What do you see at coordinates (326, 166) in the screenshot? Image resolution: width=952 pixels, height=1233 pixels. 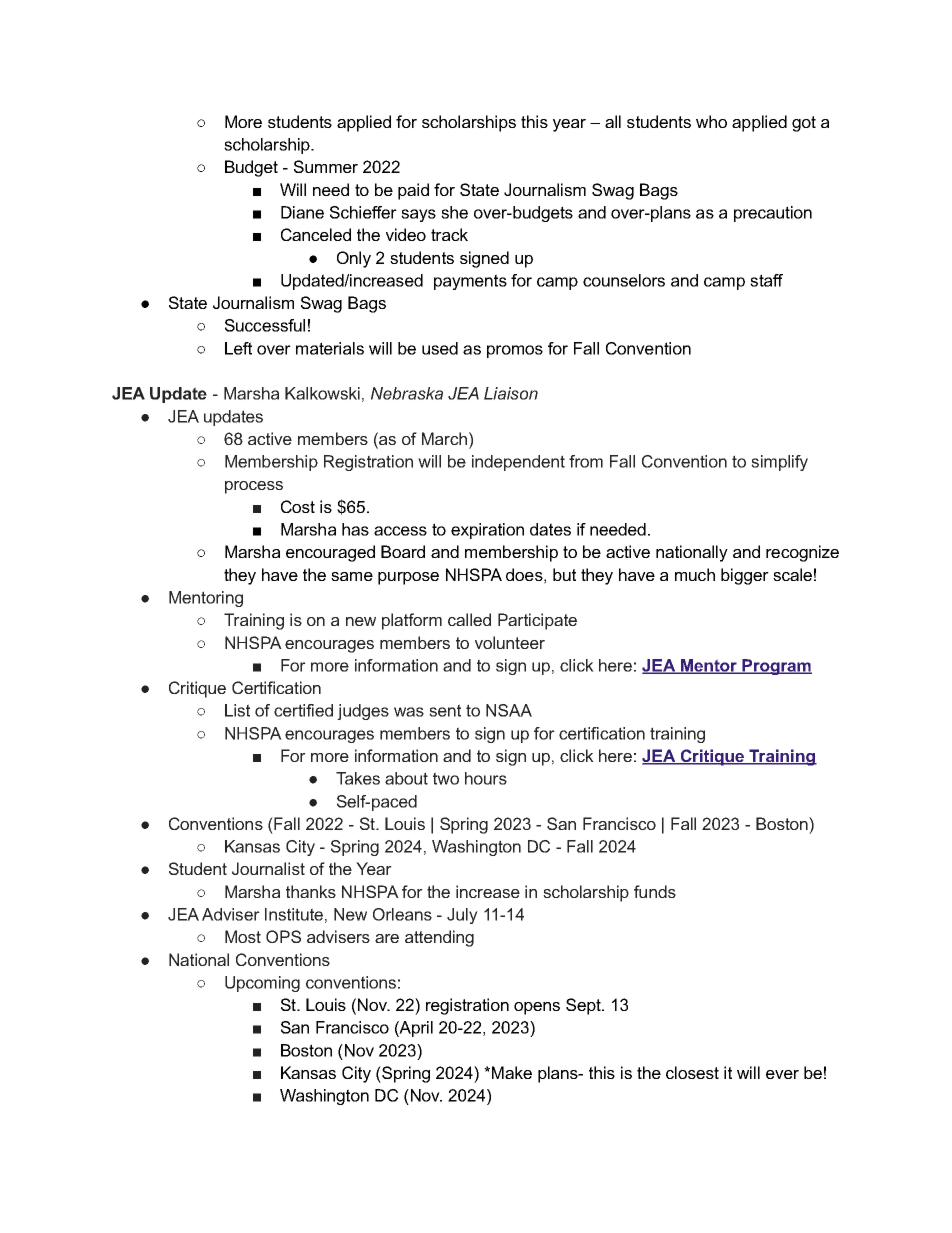 I see `Summer` at bounding box center [326, 166].
